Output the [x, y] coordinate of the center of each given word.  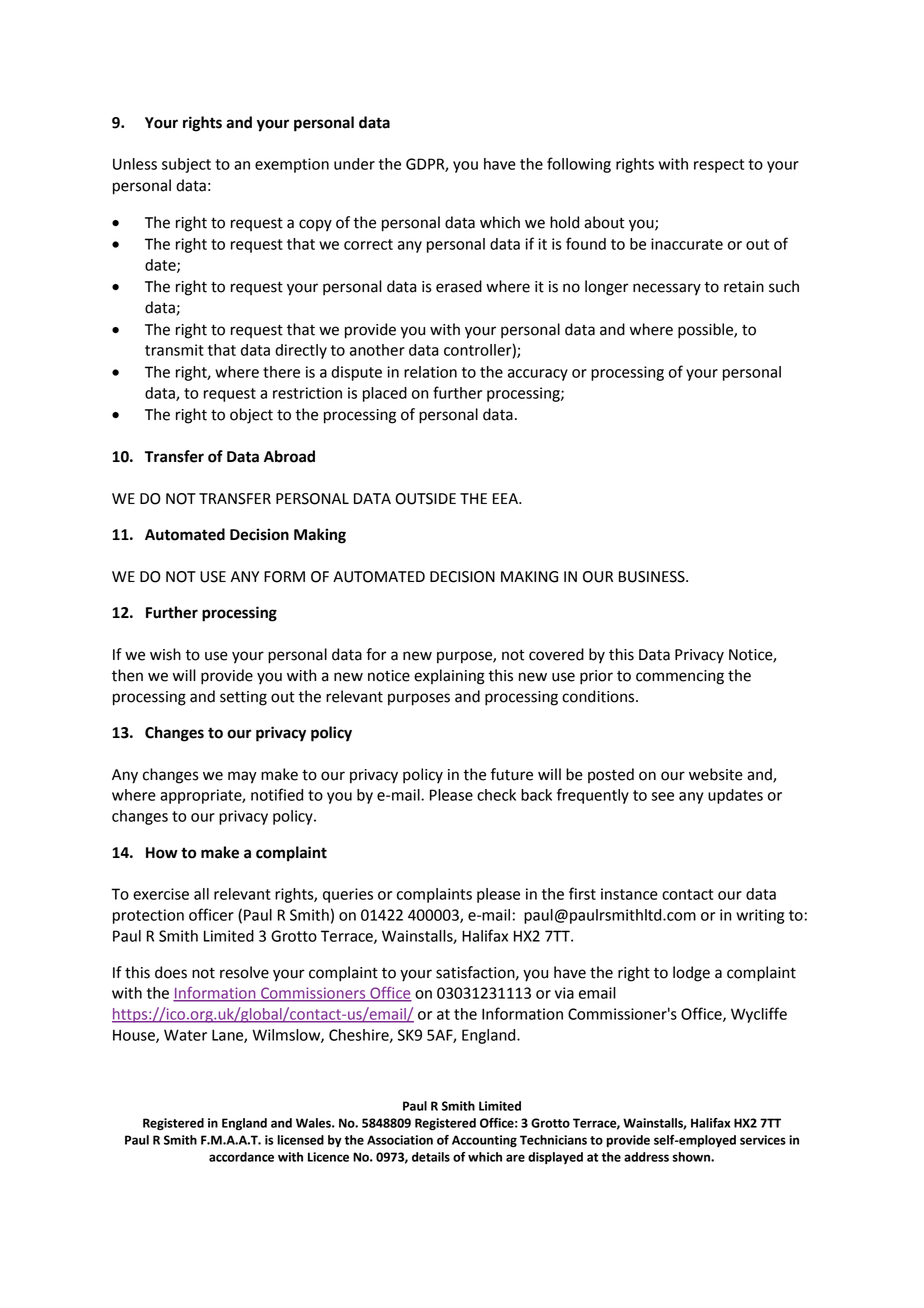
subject [186, 165]
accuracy [538, 375]
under [354, 164]
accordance [241, 1157]
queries [348, 895]
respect [719, 166]
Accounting [484, 1141]
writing [760, 916]
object [251, 416]
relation [430, 372]
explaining [449, 677]
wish [165, 654]
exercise [161, 894]
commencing [680, 677]
